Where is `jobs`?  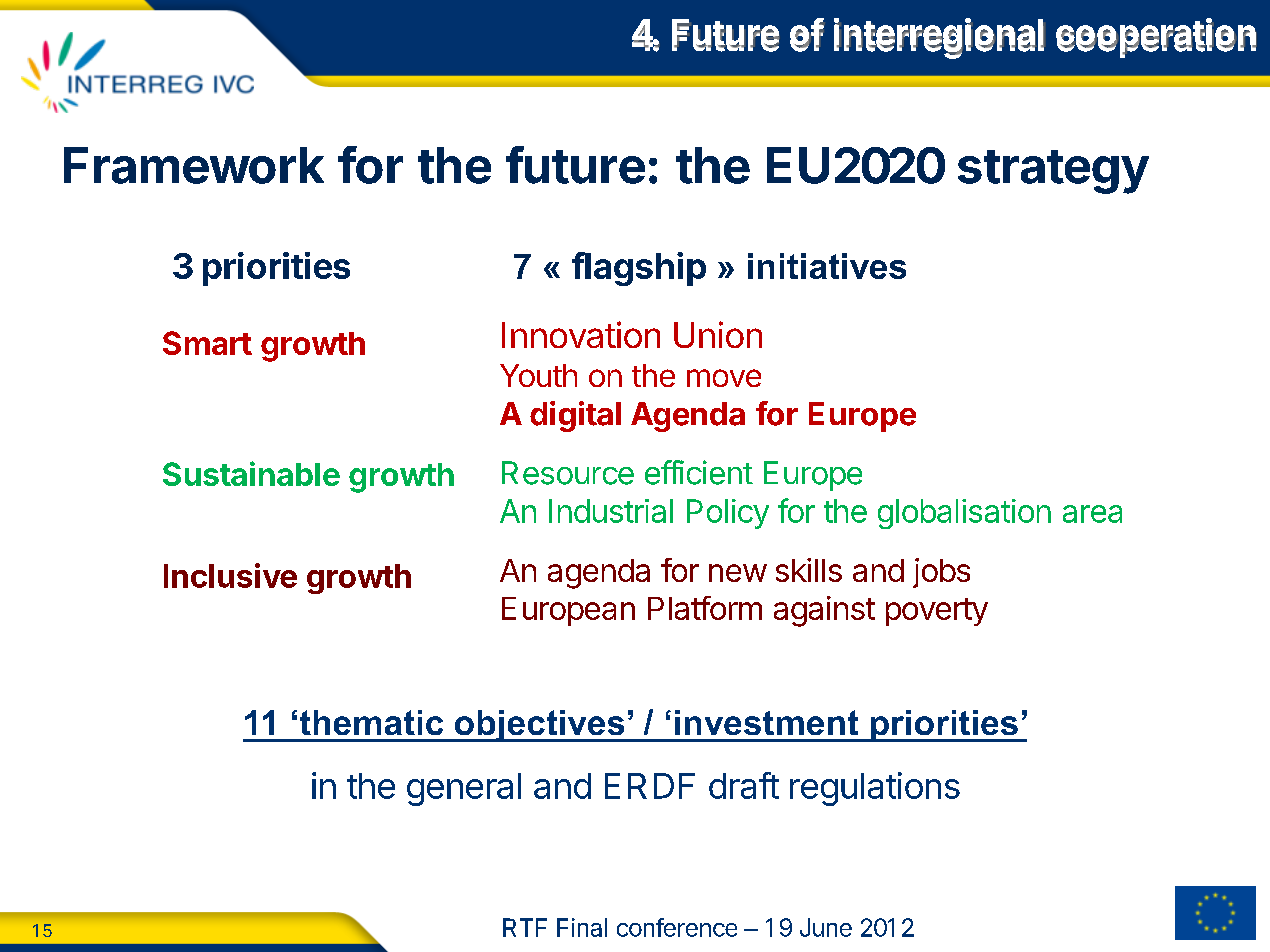
jobs is located at coordinates (941, 573).
